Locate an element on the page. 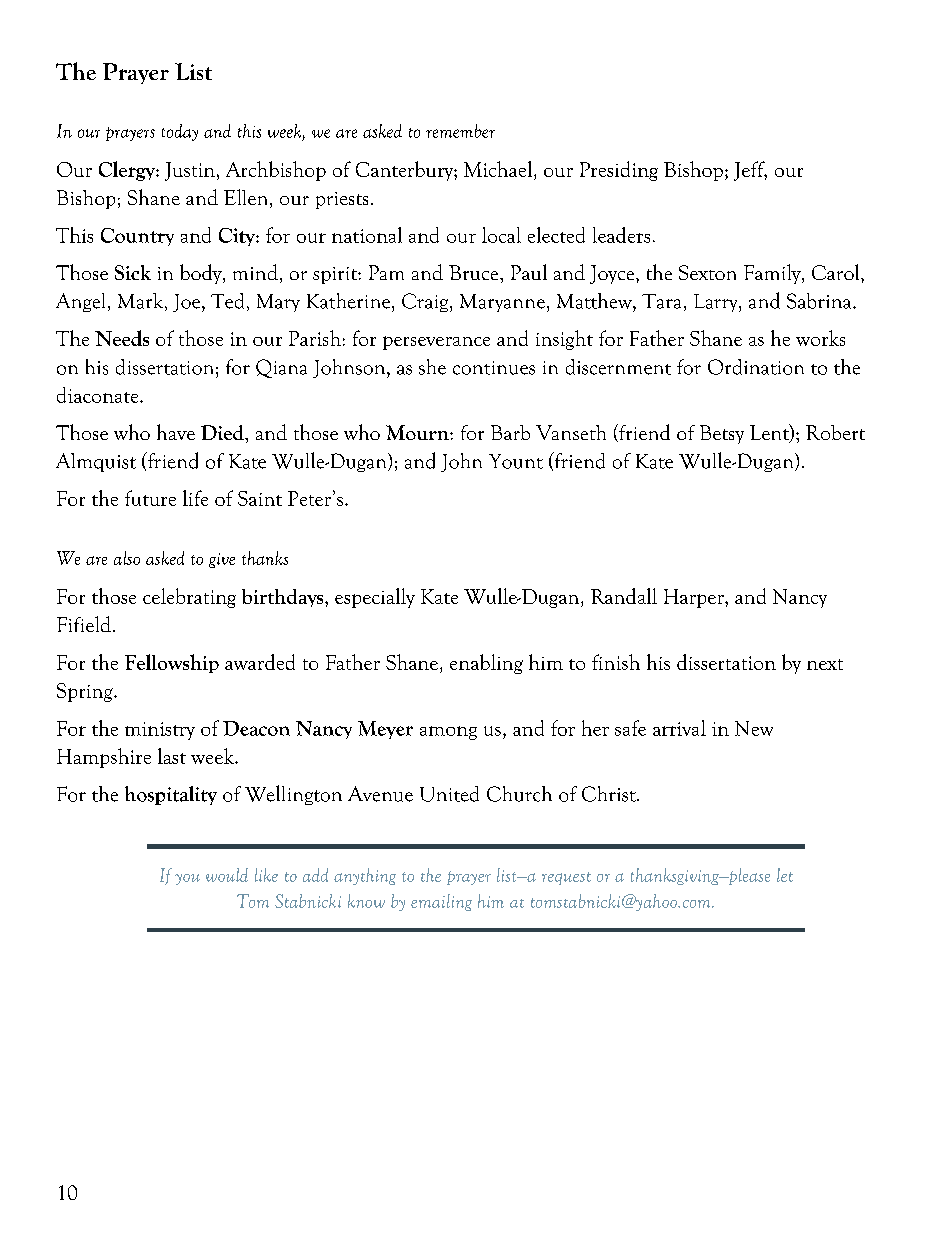 The width and height of the page is (952, 1233). Fellowship is located at coordinates (172, 663).
